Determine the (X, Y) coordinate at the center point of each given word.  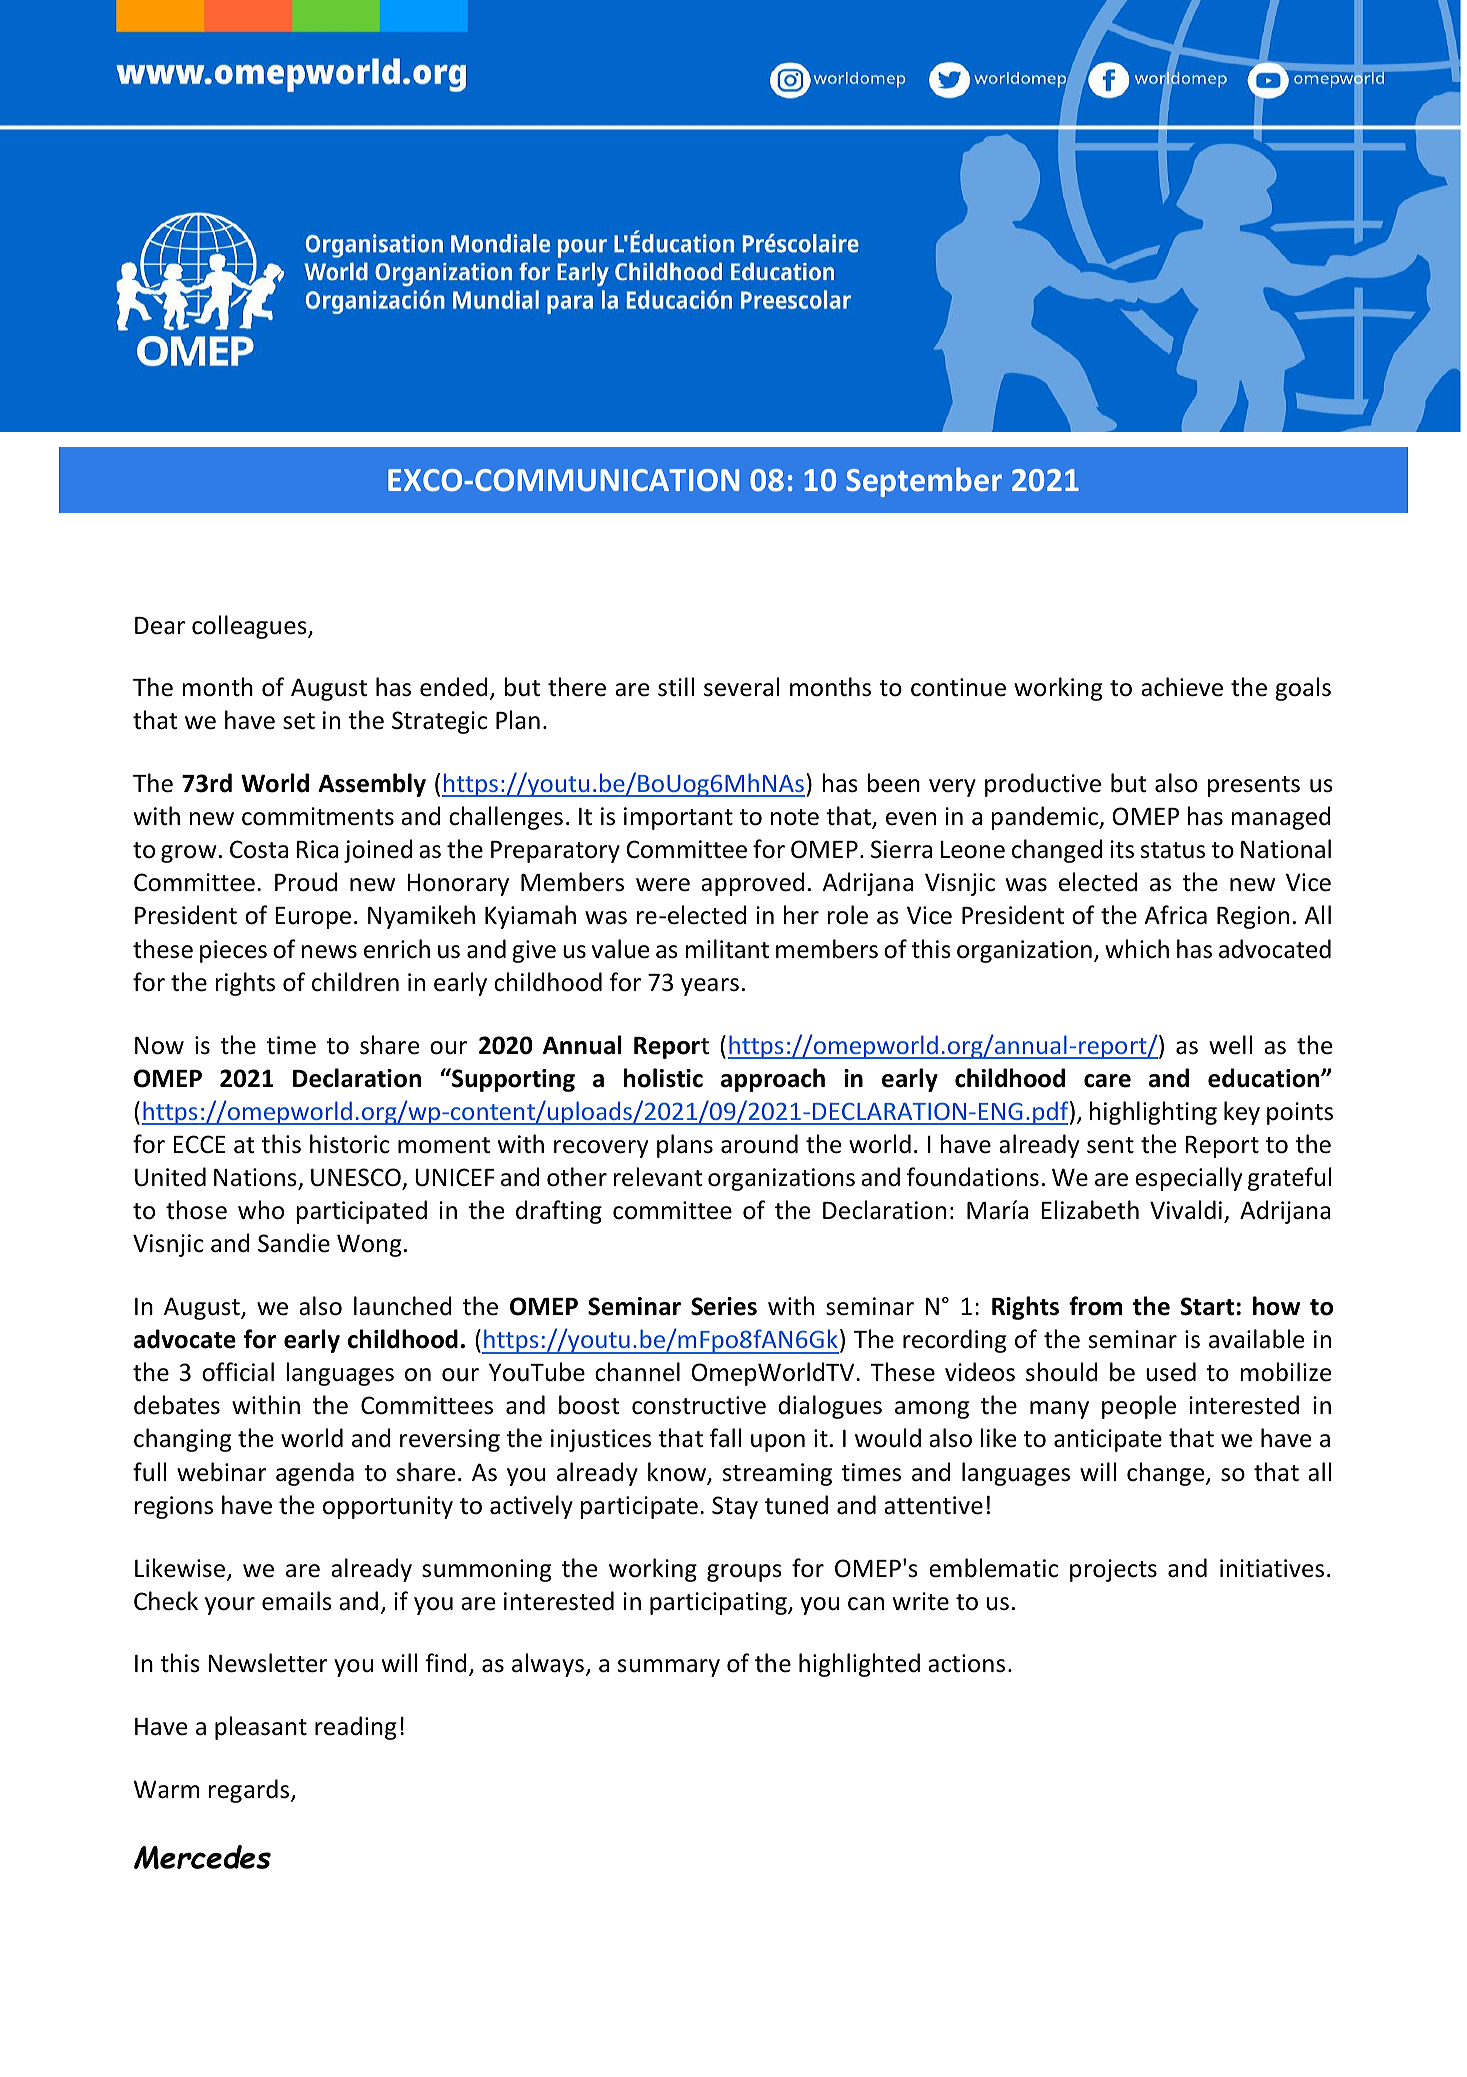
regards (250, 1791)
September (924, 482)
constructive (699, 1405)
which (1137, 949)
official (238, 1372)
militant (727, 949)
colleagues (250, 627)
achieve (1182, 687)
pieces (233, 951)
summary (669, 1668)
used (1171, 1372)
